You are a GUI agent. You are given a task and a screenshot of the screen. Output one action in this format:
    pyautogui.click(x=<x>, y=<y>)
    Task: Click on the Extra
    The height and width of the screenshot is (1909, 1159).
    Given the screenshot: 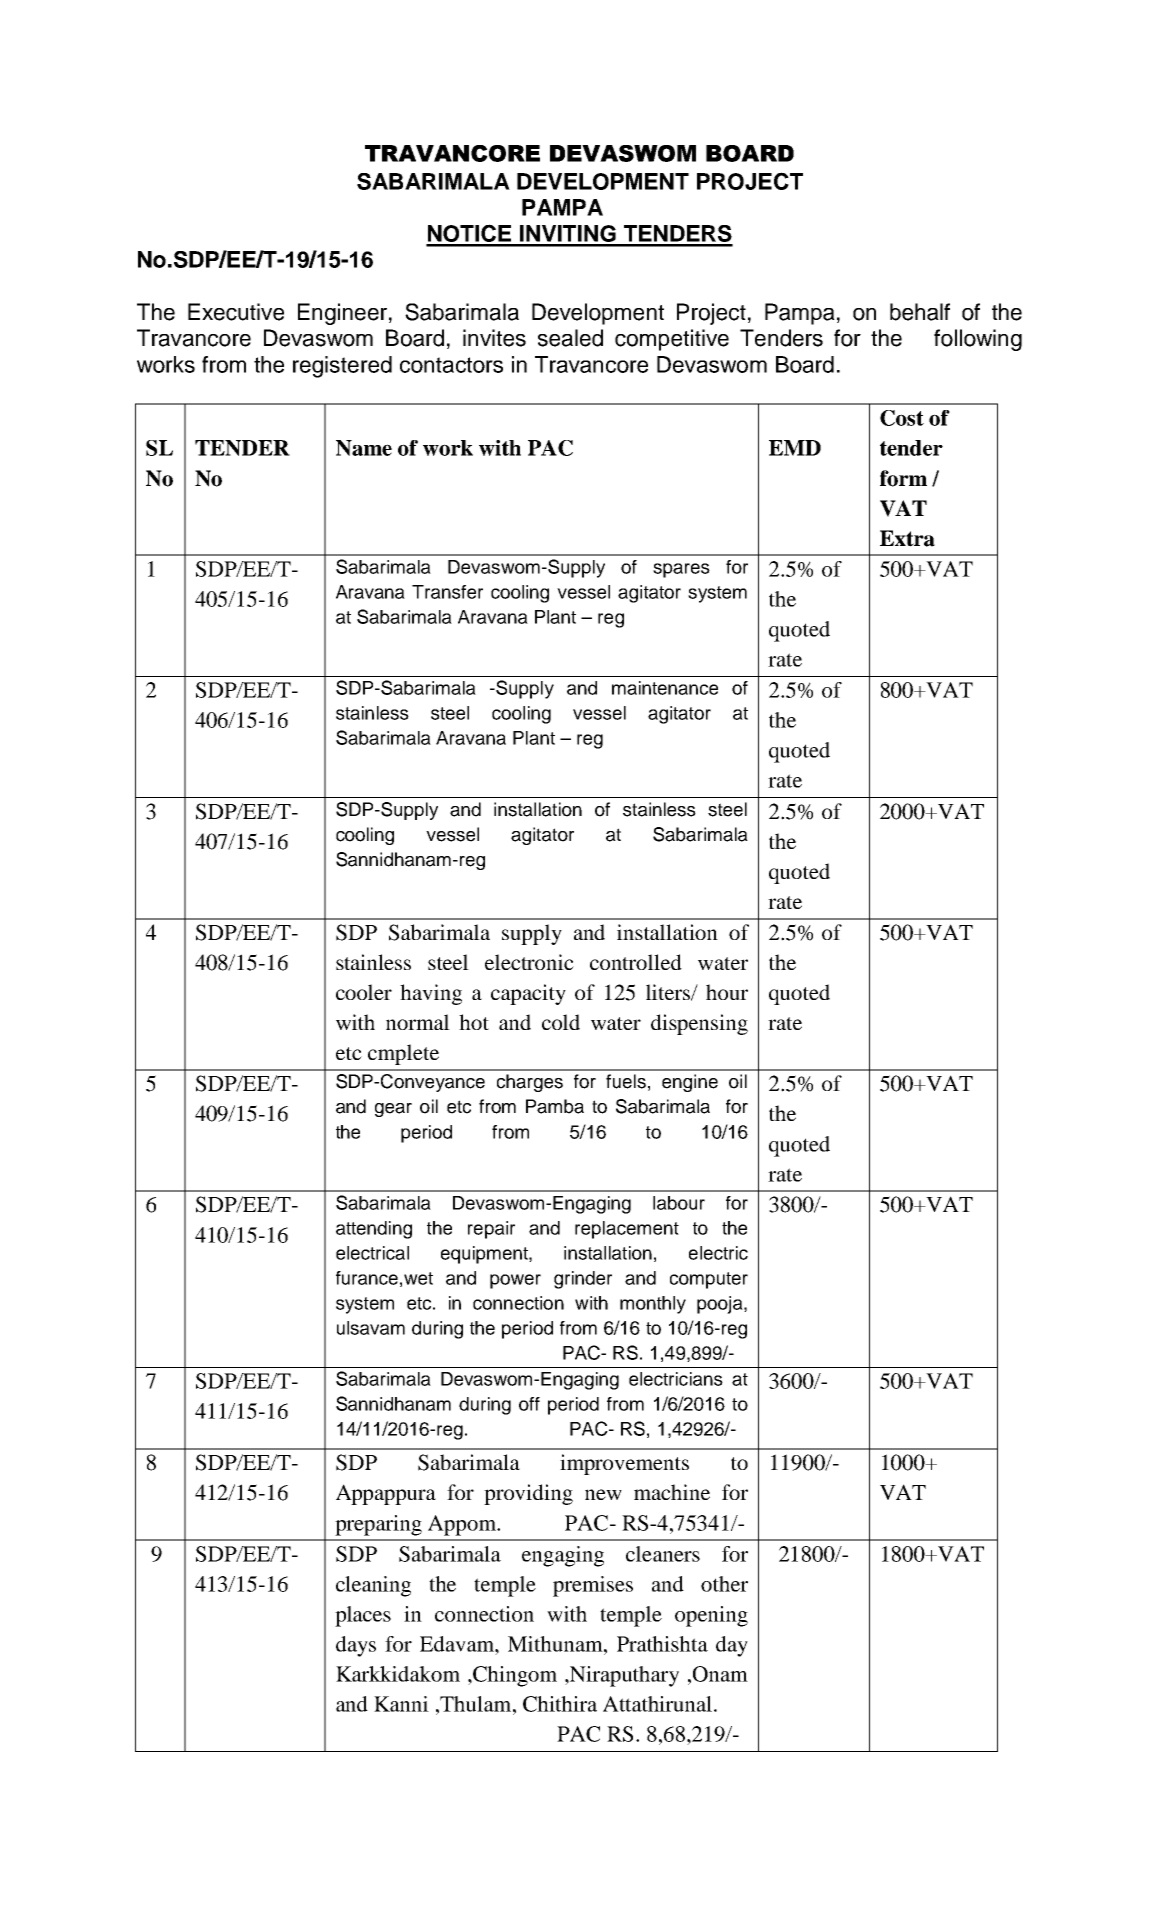 What is the action you would take?
    pyautogui.click(x=907, y=538)
